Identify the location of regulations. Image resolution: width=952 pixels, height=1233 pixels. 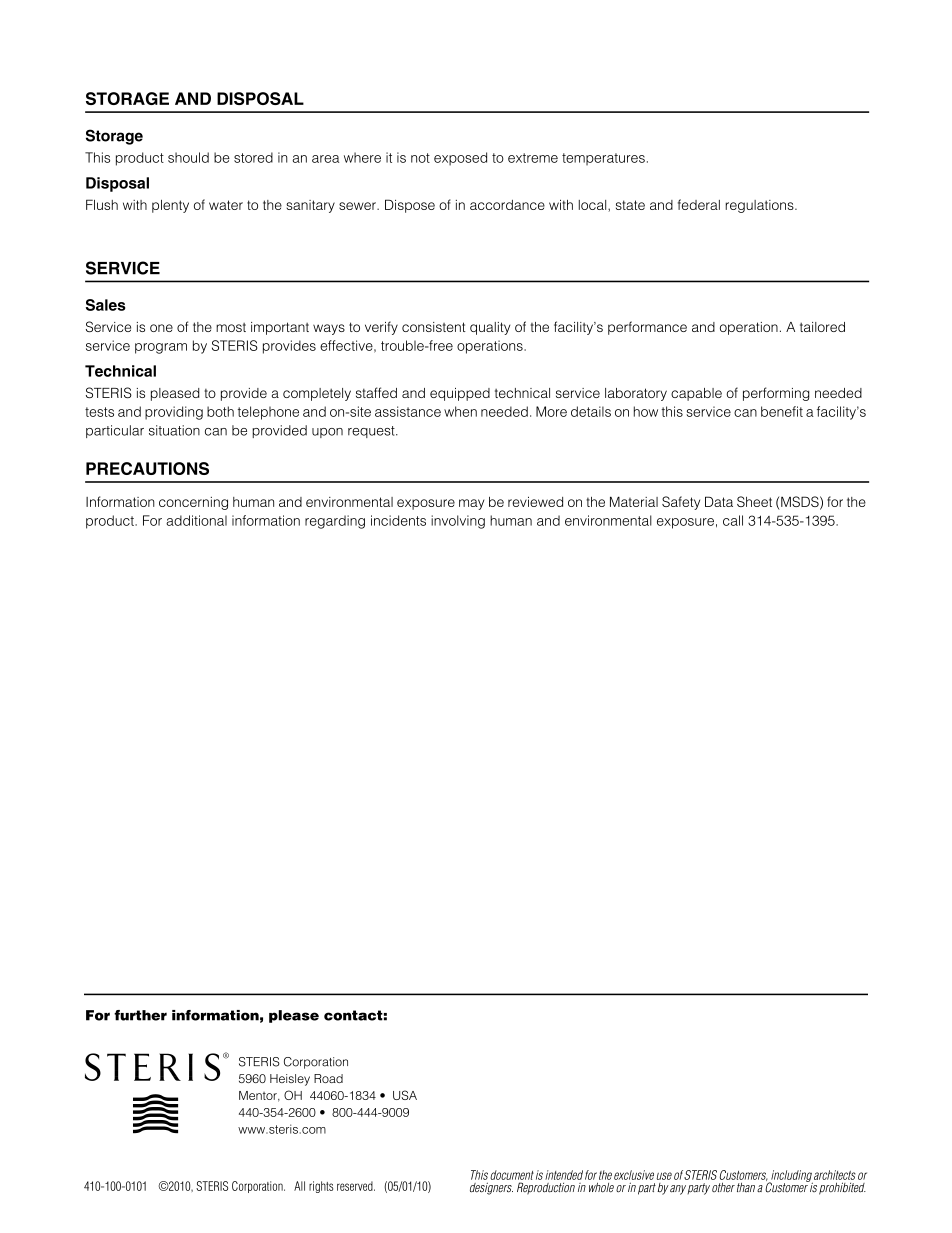
(760, 206).
